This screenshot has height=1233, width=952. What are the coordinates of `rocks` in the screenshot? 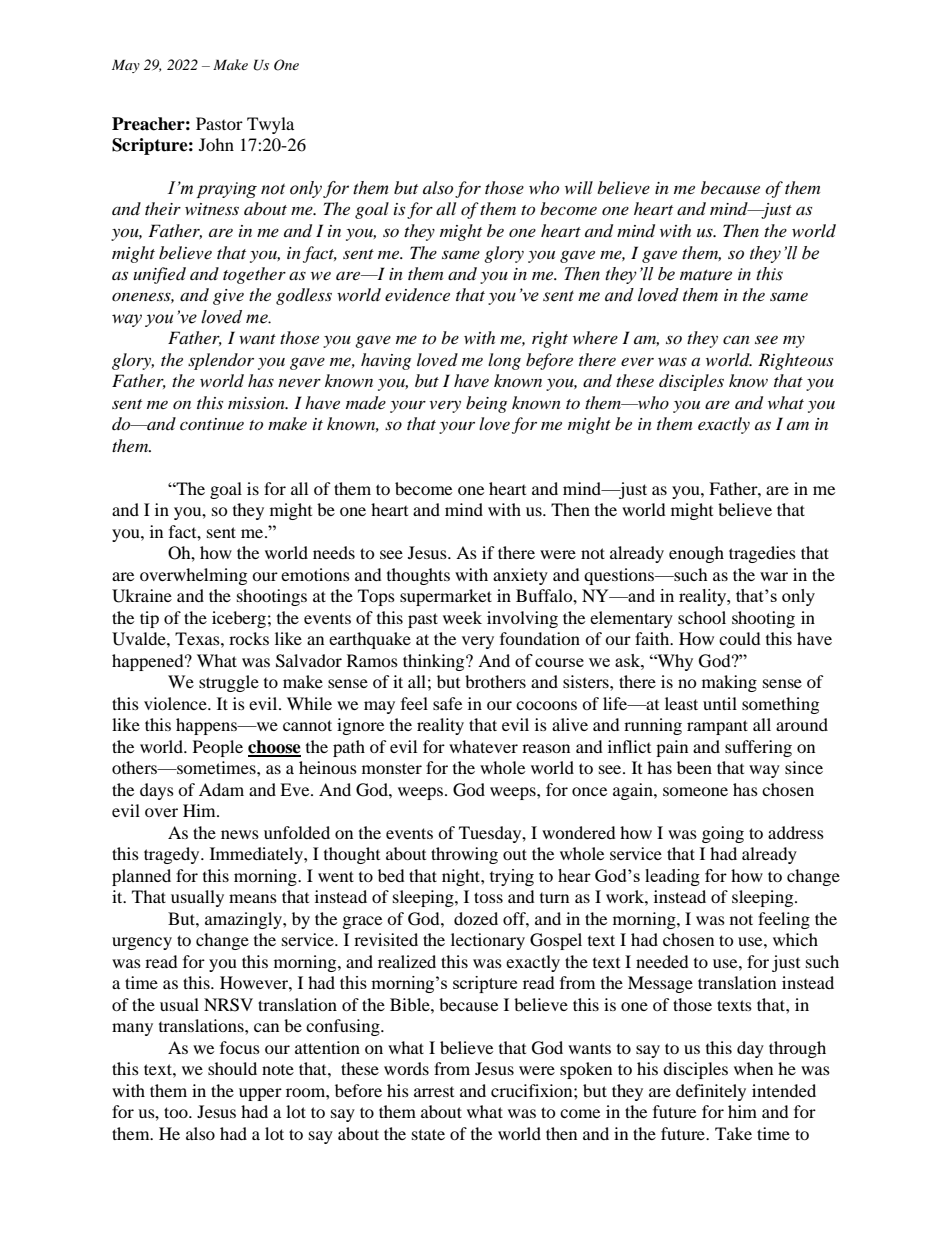 It's located at (249, 638).
